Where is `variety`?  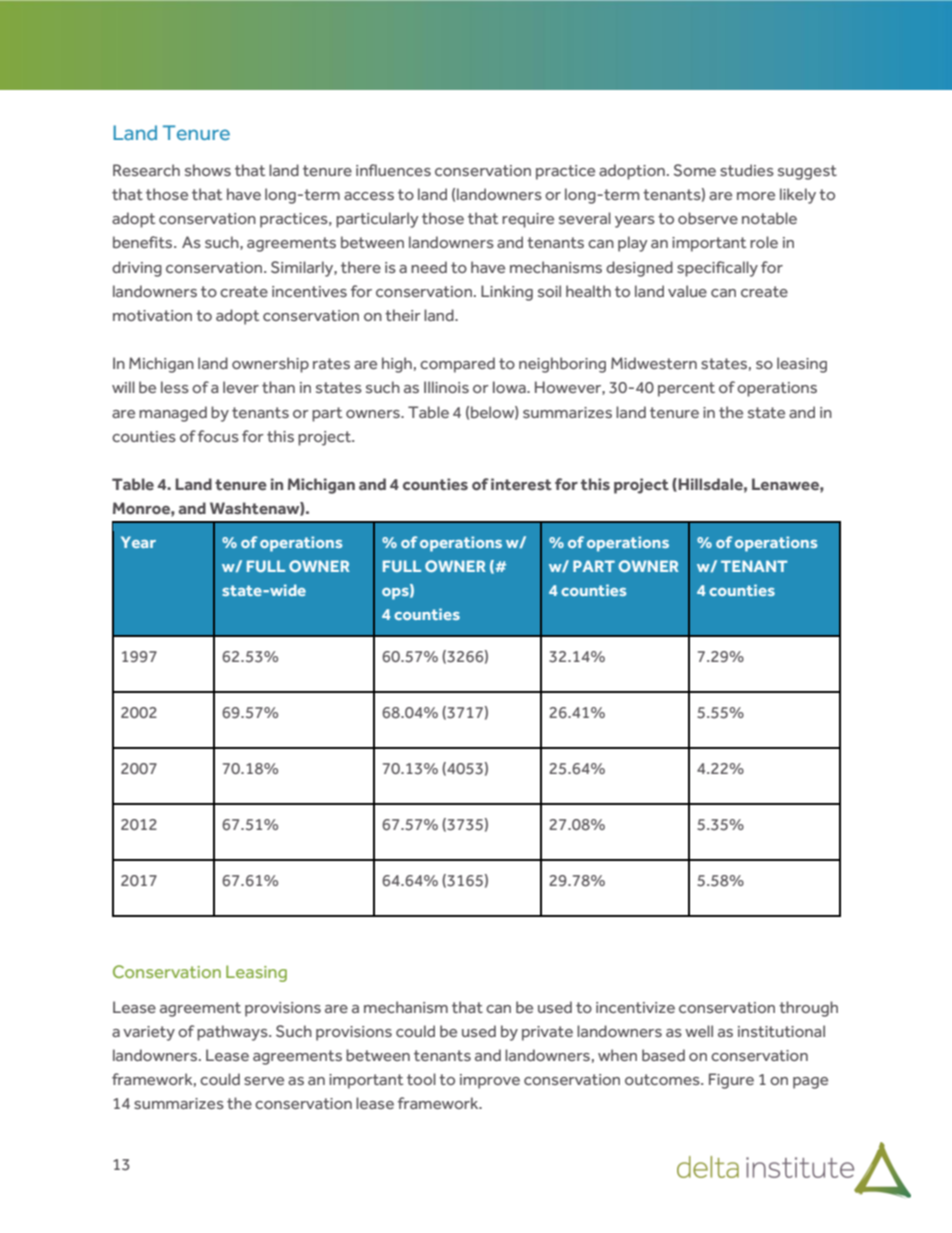
variety is located at coordinates (149, 1033).
